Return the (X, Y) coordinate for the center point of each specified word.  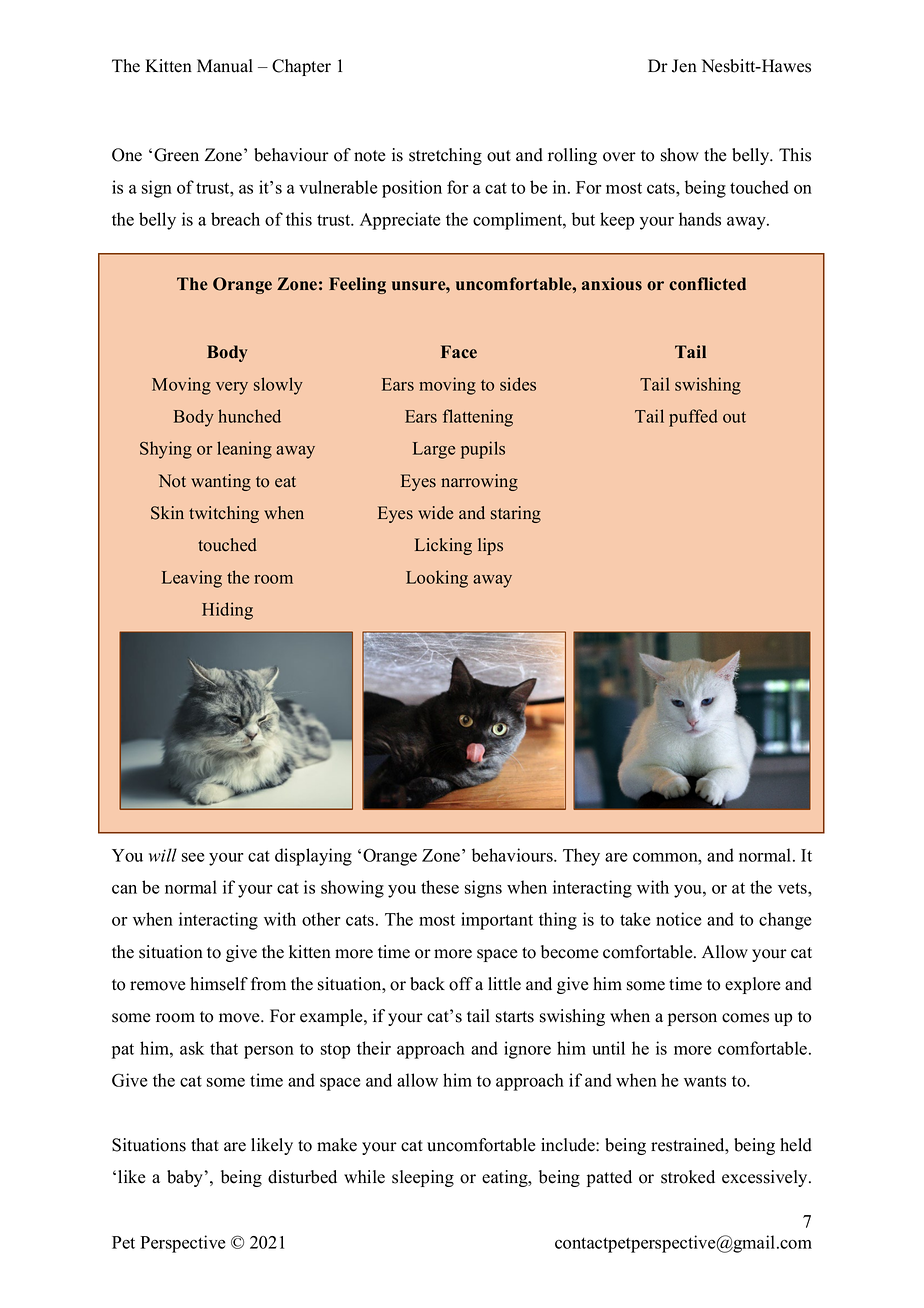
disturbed (302, 1177)
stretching (445, 156)
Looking (437, 579)
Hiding (227, 611)
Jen (684, 66)
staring (516, 514)
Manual (225, 66)
